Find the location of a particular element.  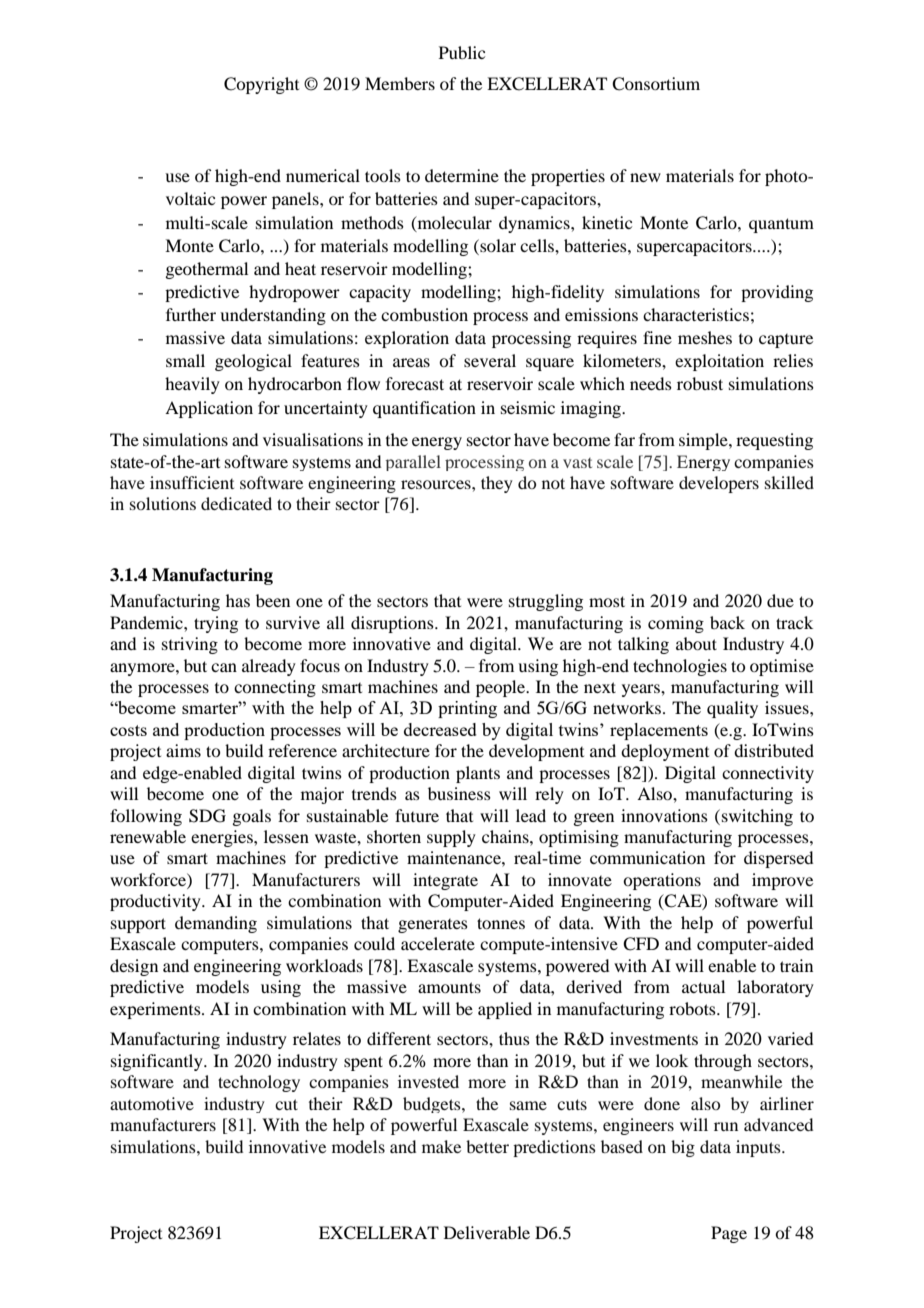

Copyright is located at coordinates (261, 85).
